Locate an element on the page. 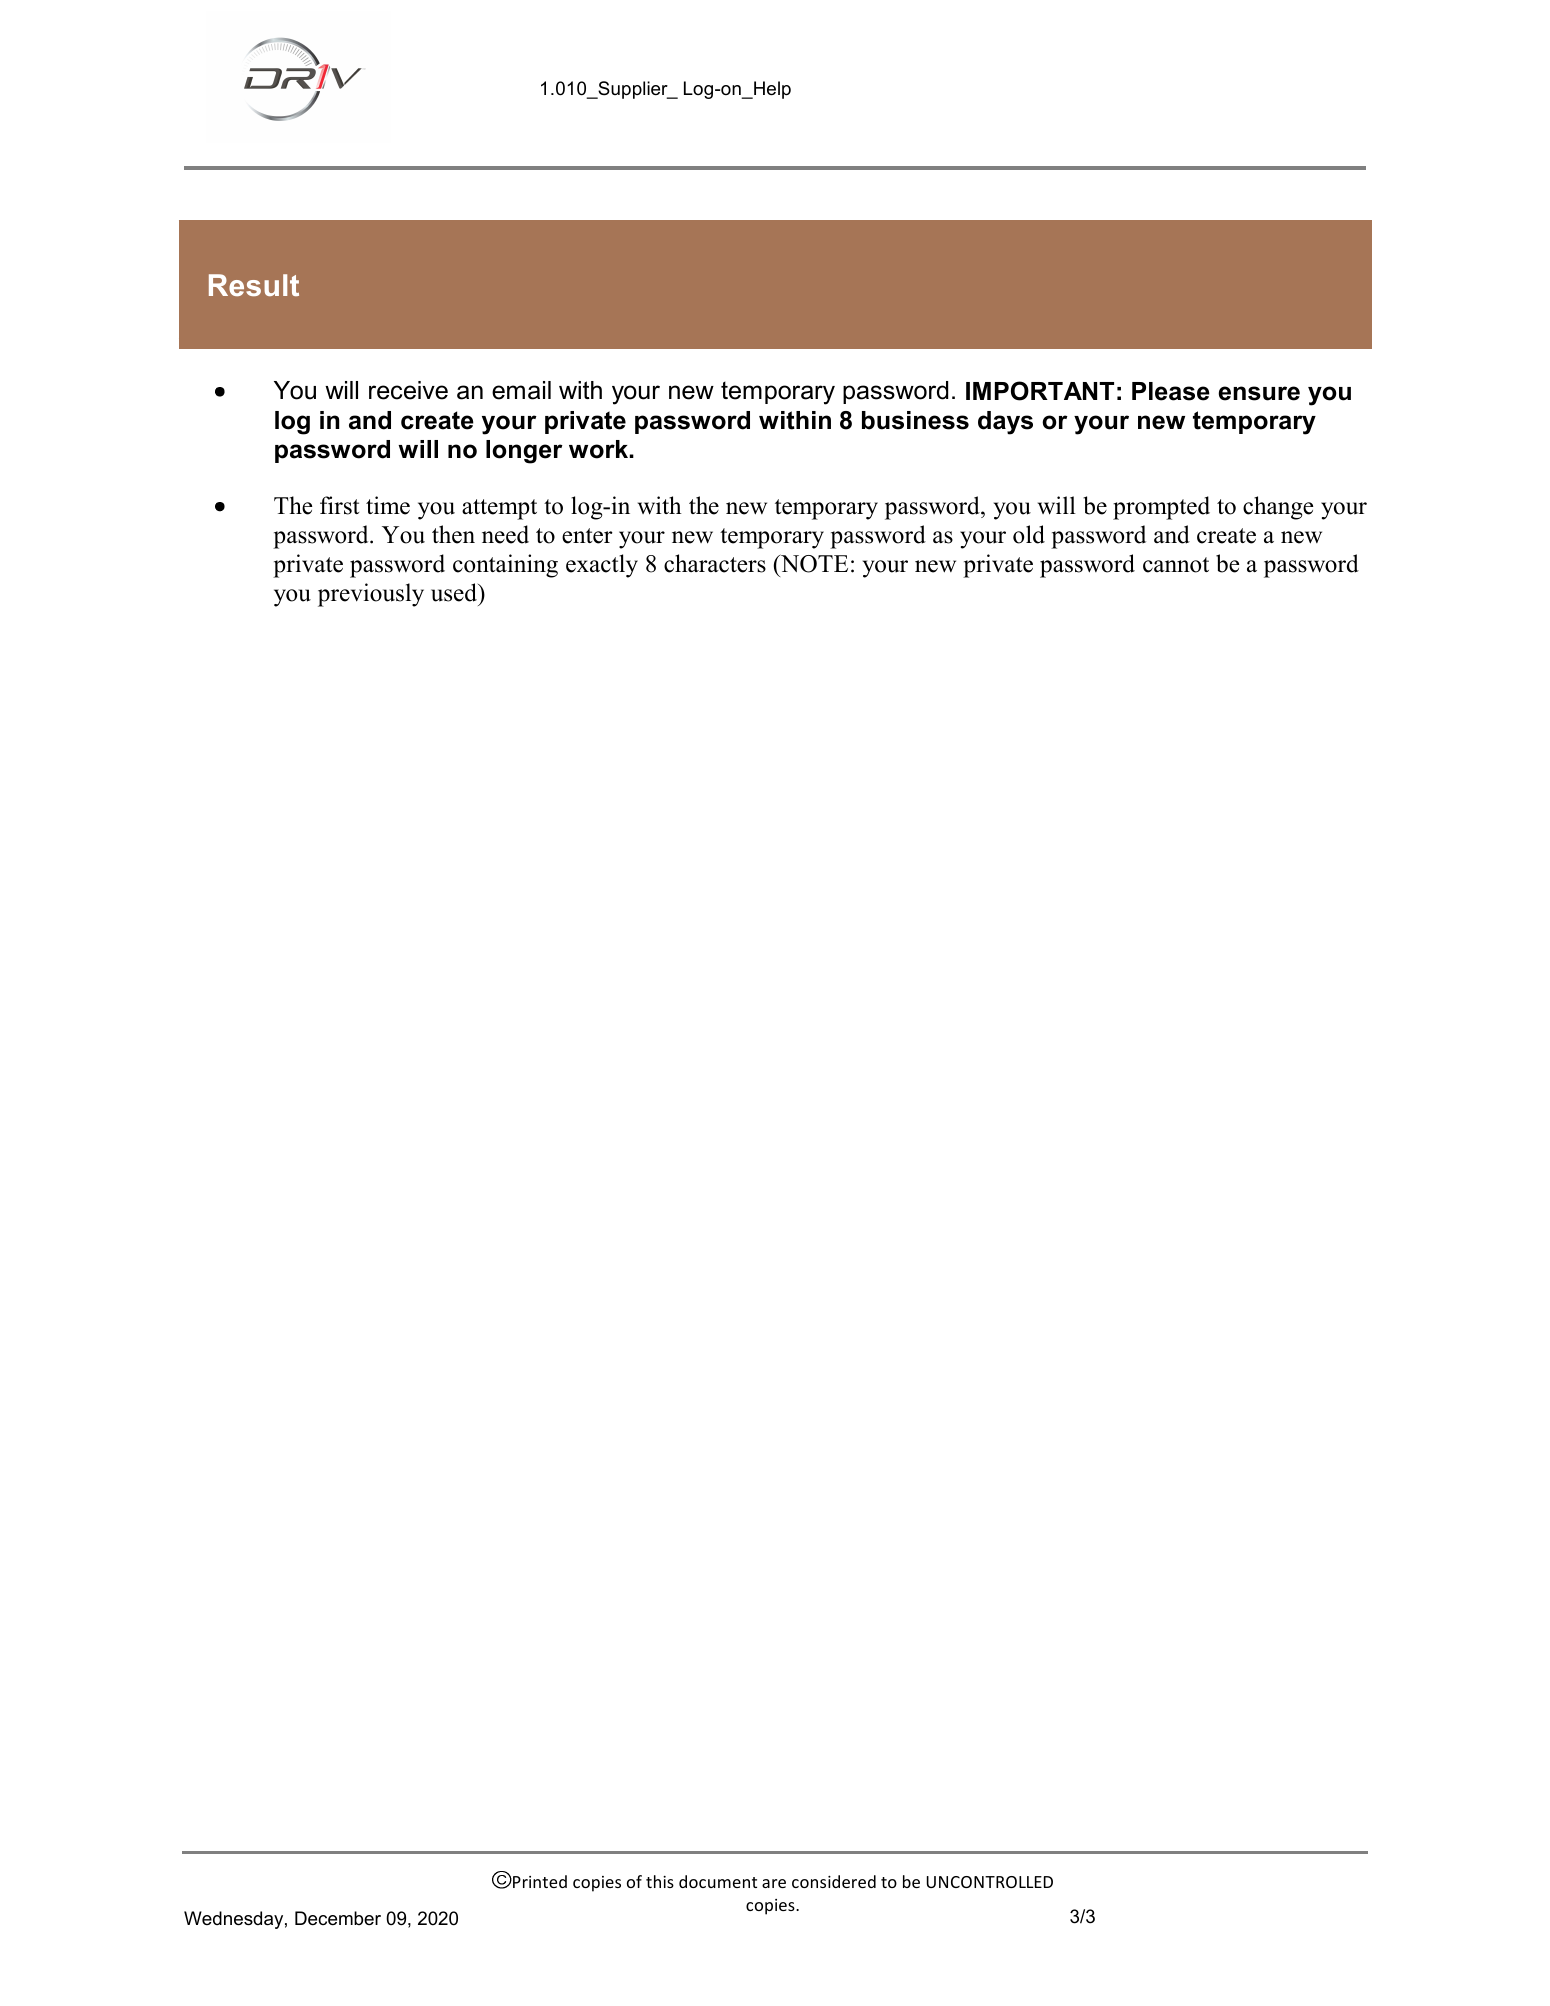  UNCONTROLLED is located at coordinates (990, 1882).
